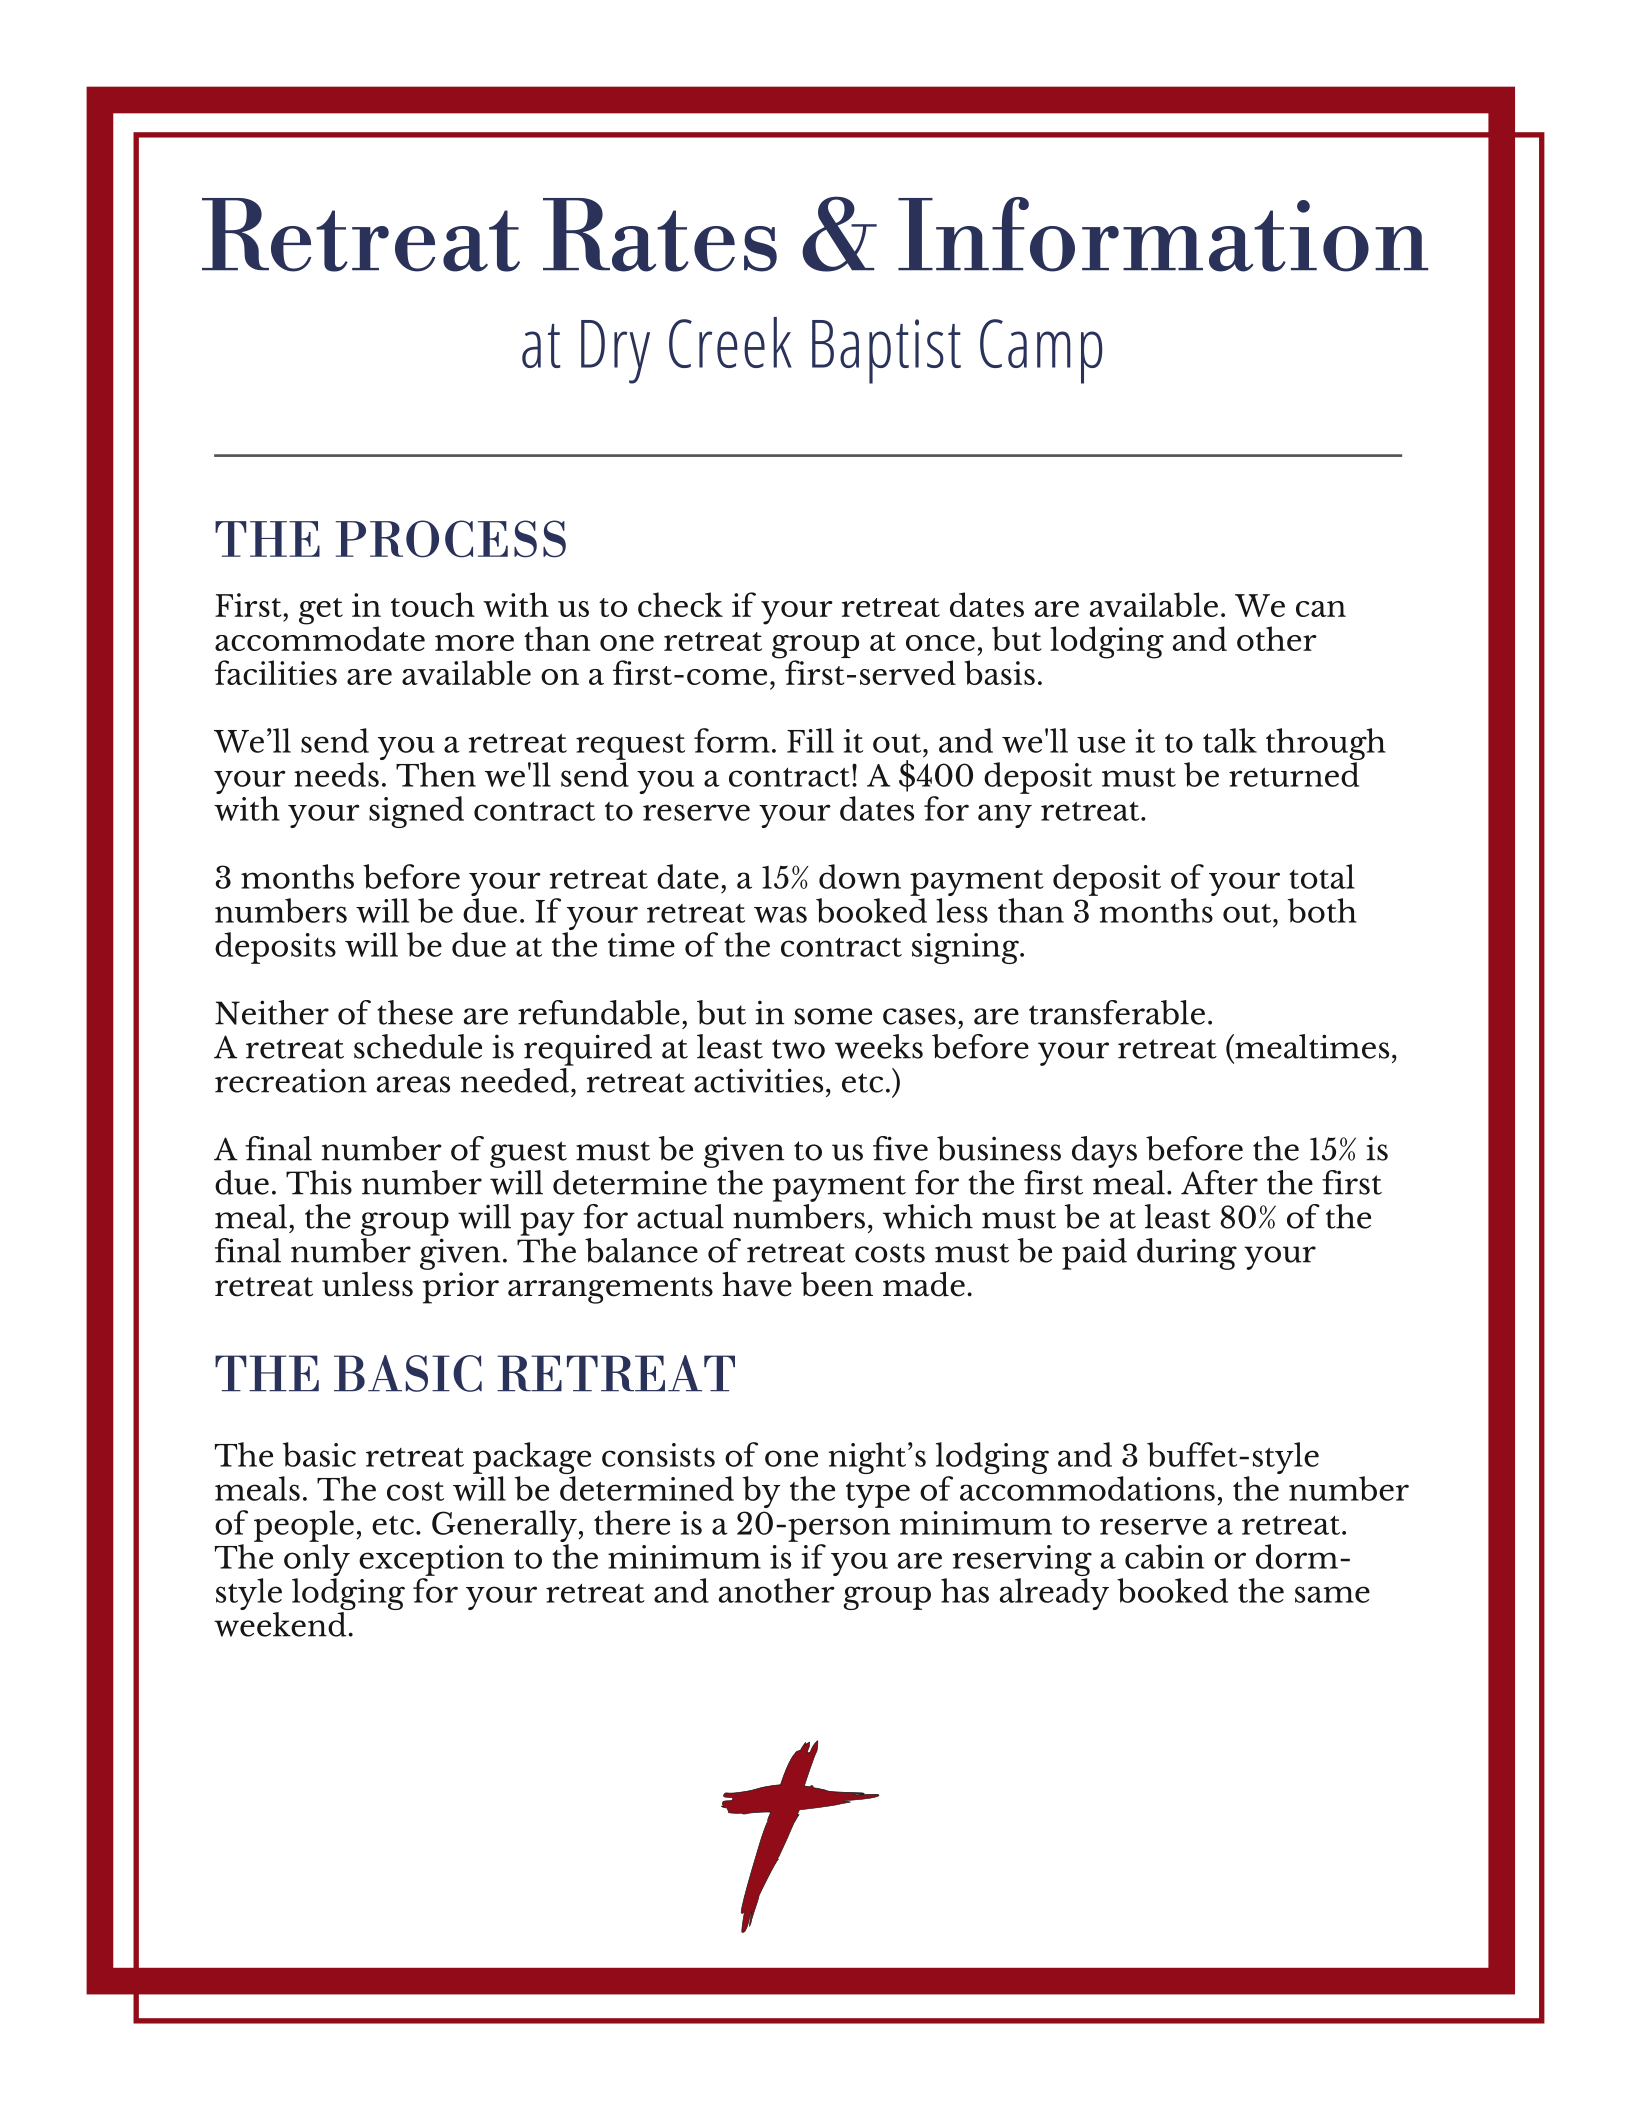 The width and height of the screenshot is (1631, 2110). Describe the element at coordinates (1219, 1182) in the screenshot. I see `After` at that location.
